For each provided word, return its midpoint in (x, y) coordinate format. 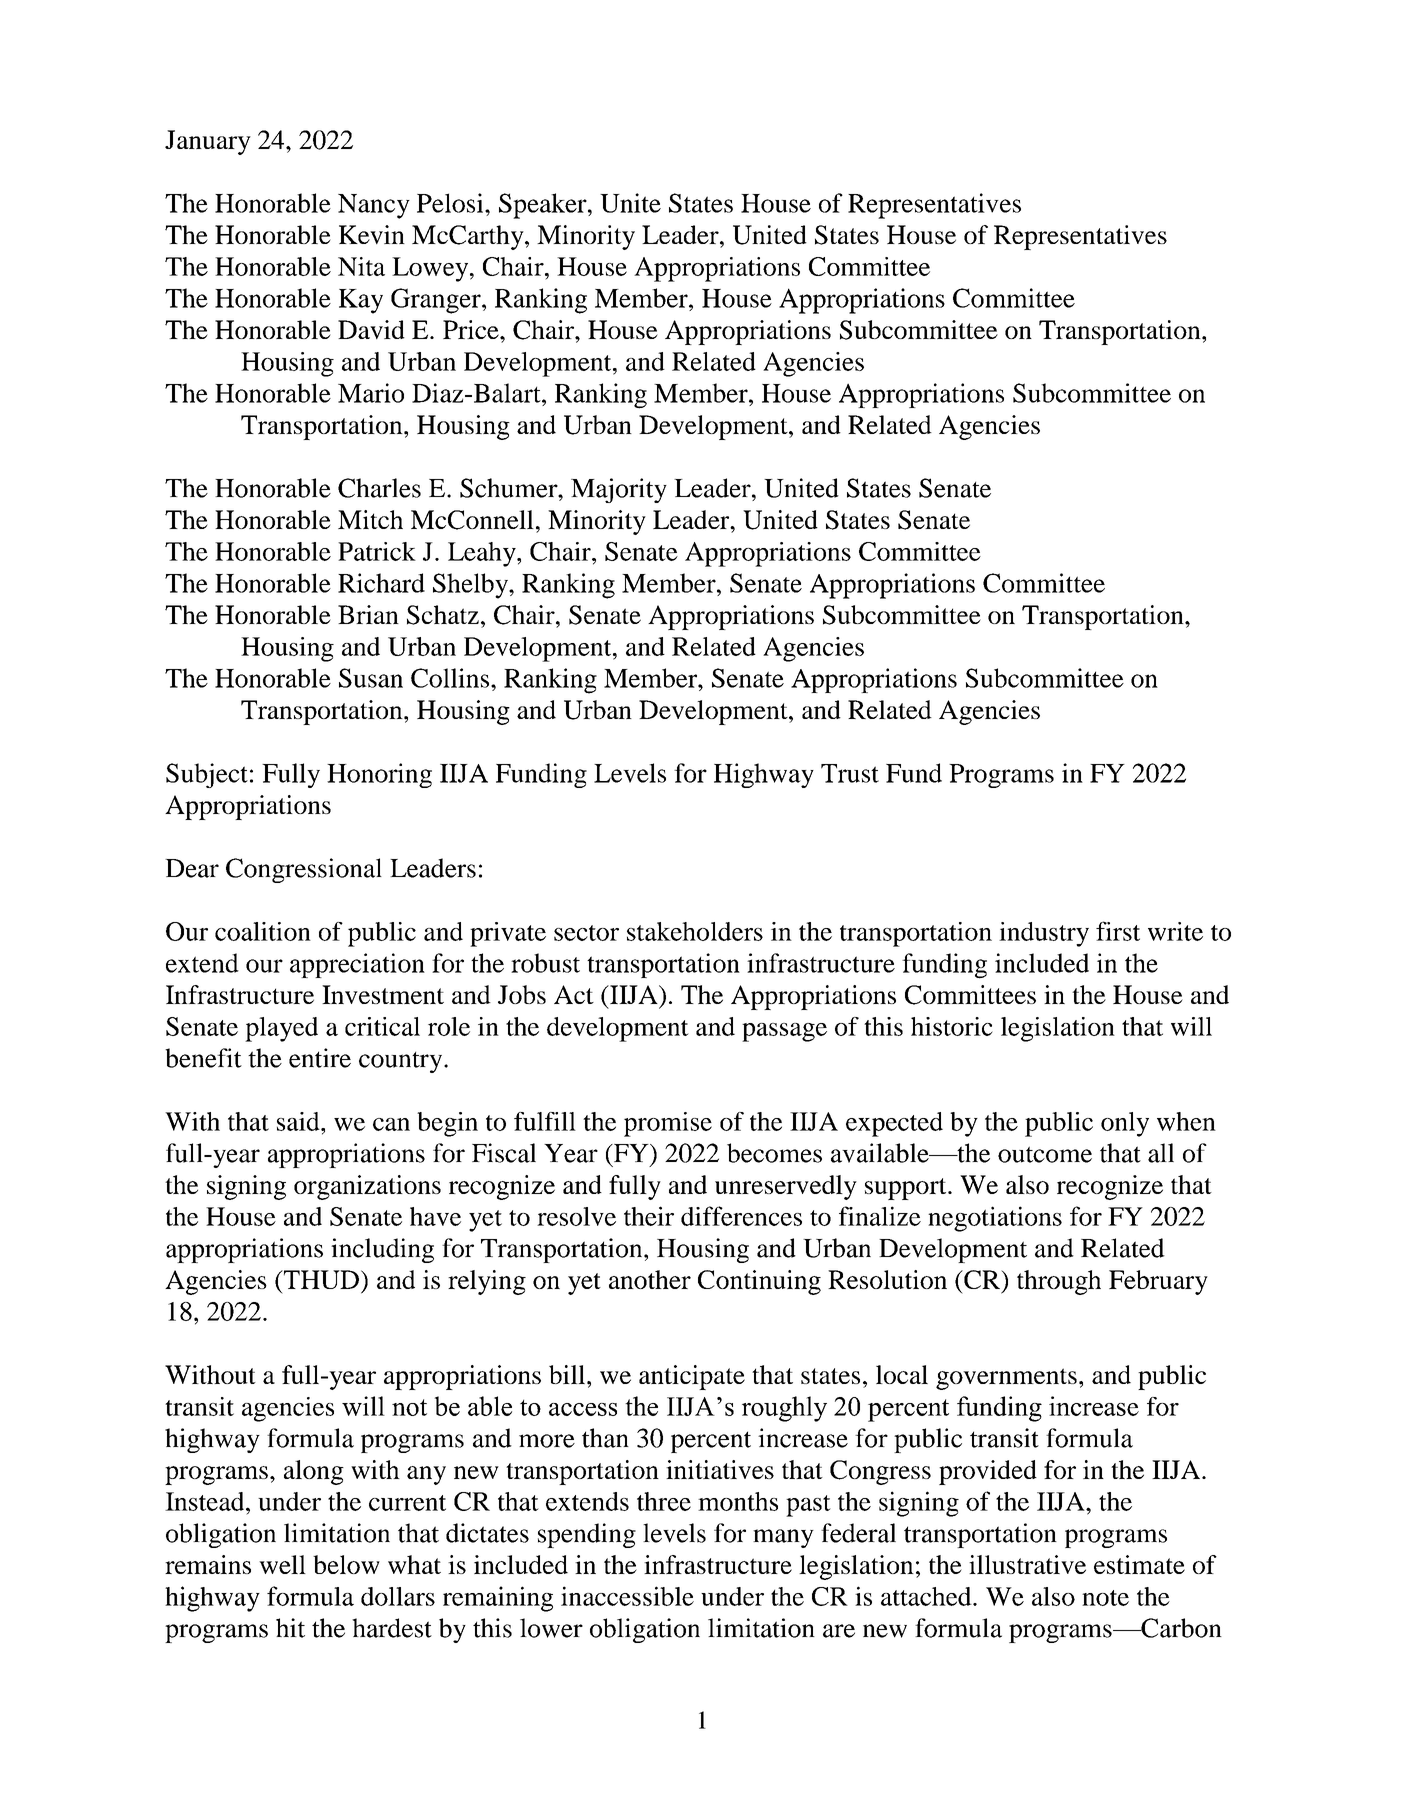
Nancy (374, 206)
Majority (619, 490)
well (282, 1564)
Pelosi (451, 203)
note (1105, 1598)
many (783, 1538)
